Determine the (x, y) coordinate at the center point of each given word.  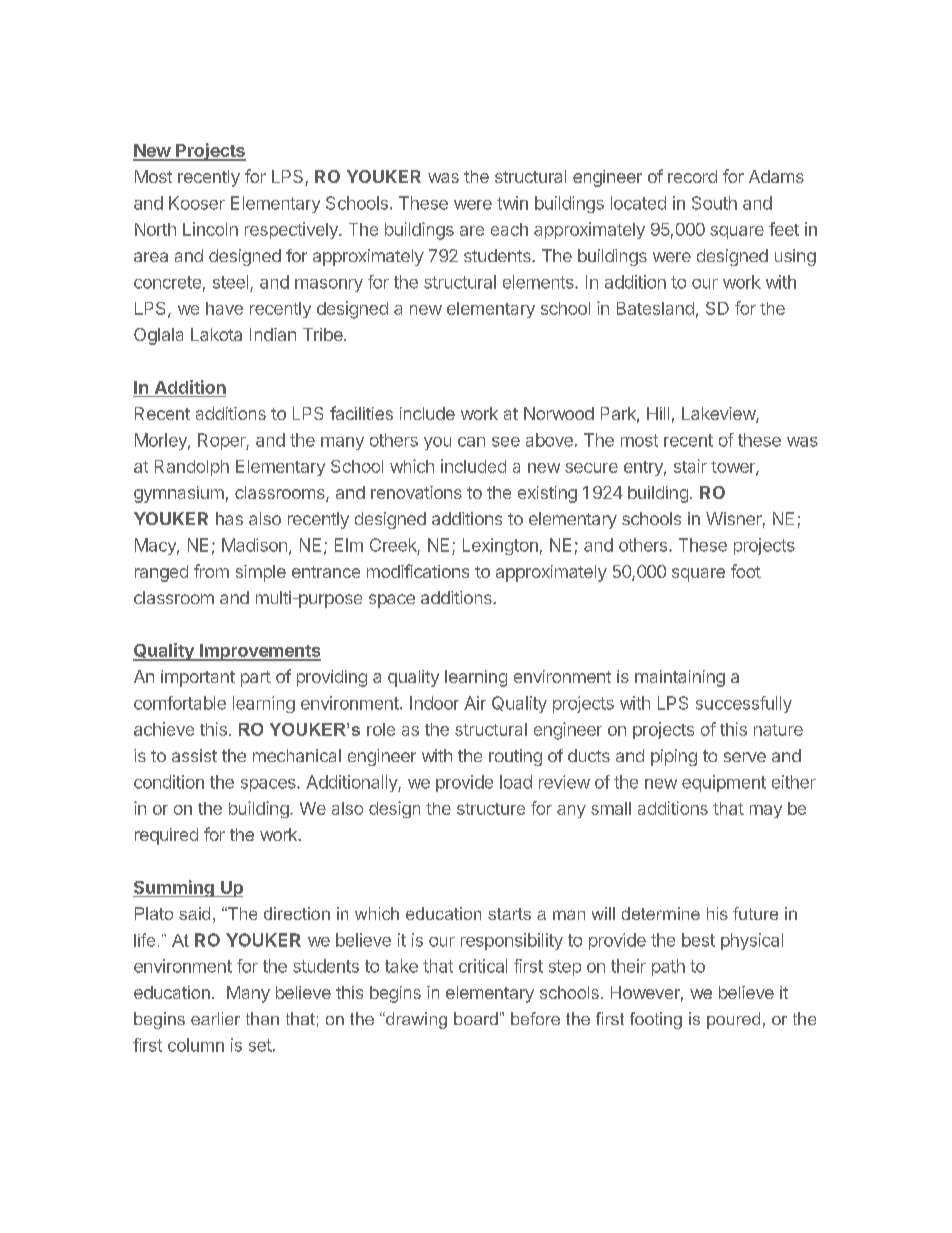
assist (194, 755)
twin (512, 203)
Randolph (192, 468)
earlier (215, 1018)
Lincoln (210, 229)
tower (734, 468)
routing (515, 757)
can (471, 442)
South (714, 203)
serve (745, 757)
